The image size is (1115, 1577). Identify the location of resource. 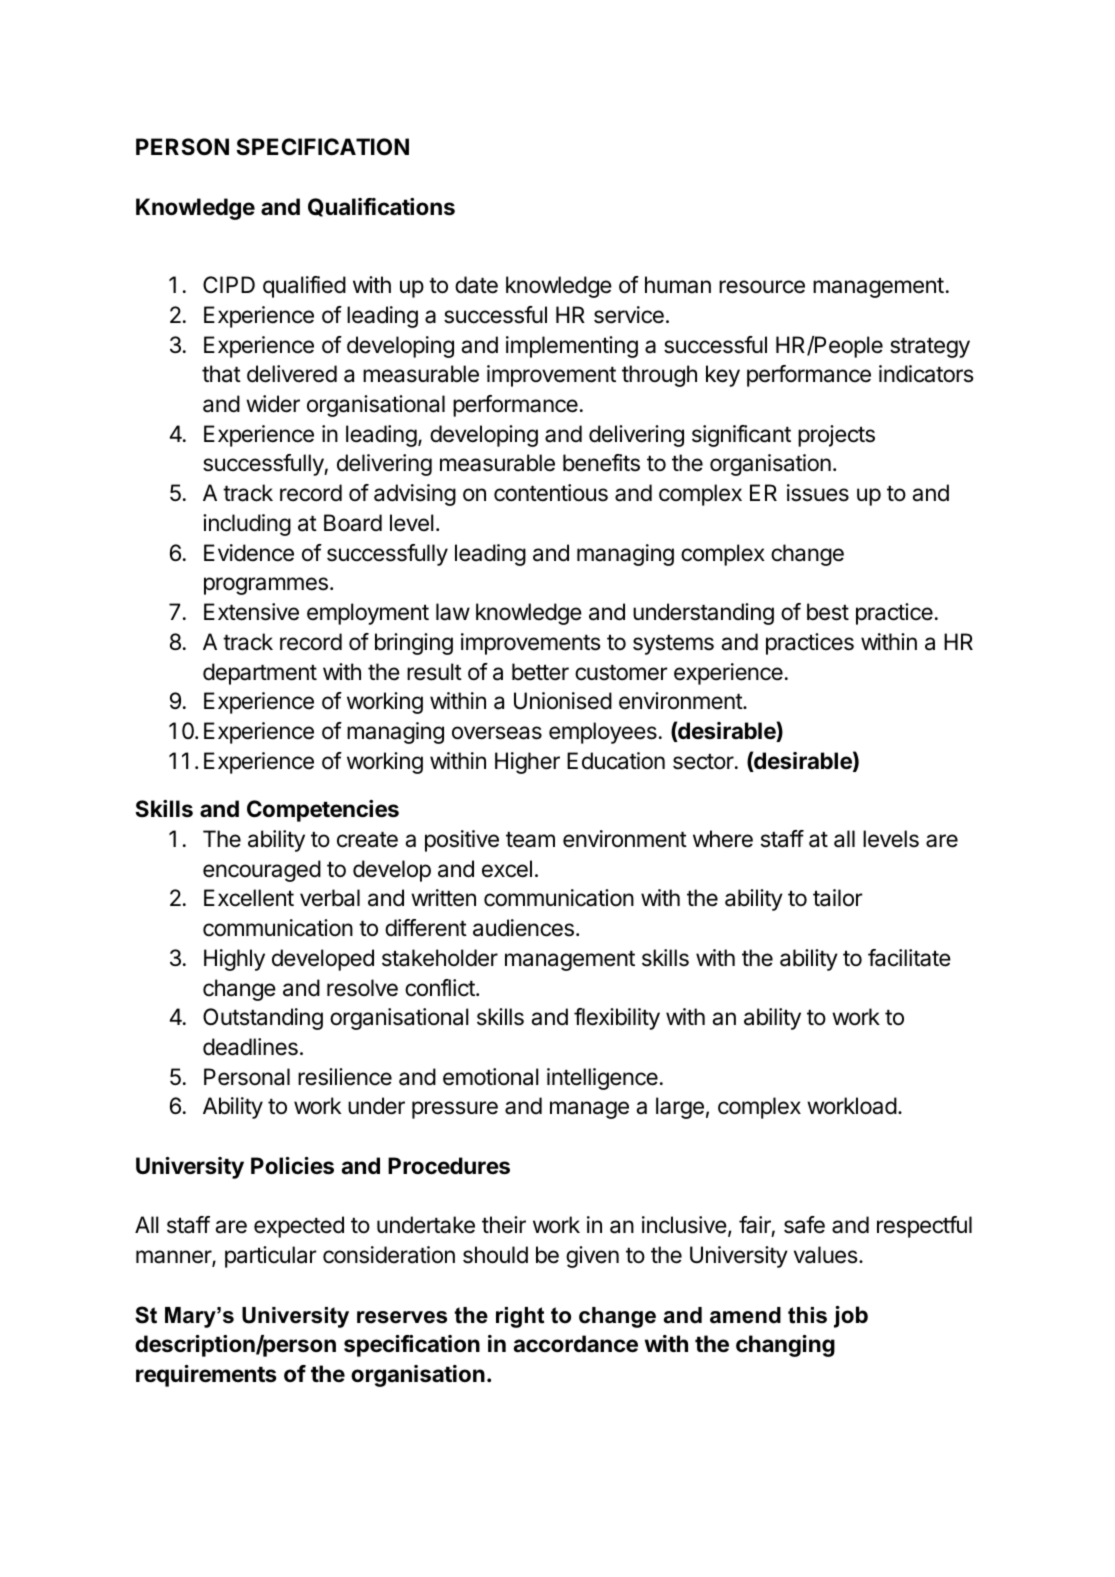
(762, 287).
